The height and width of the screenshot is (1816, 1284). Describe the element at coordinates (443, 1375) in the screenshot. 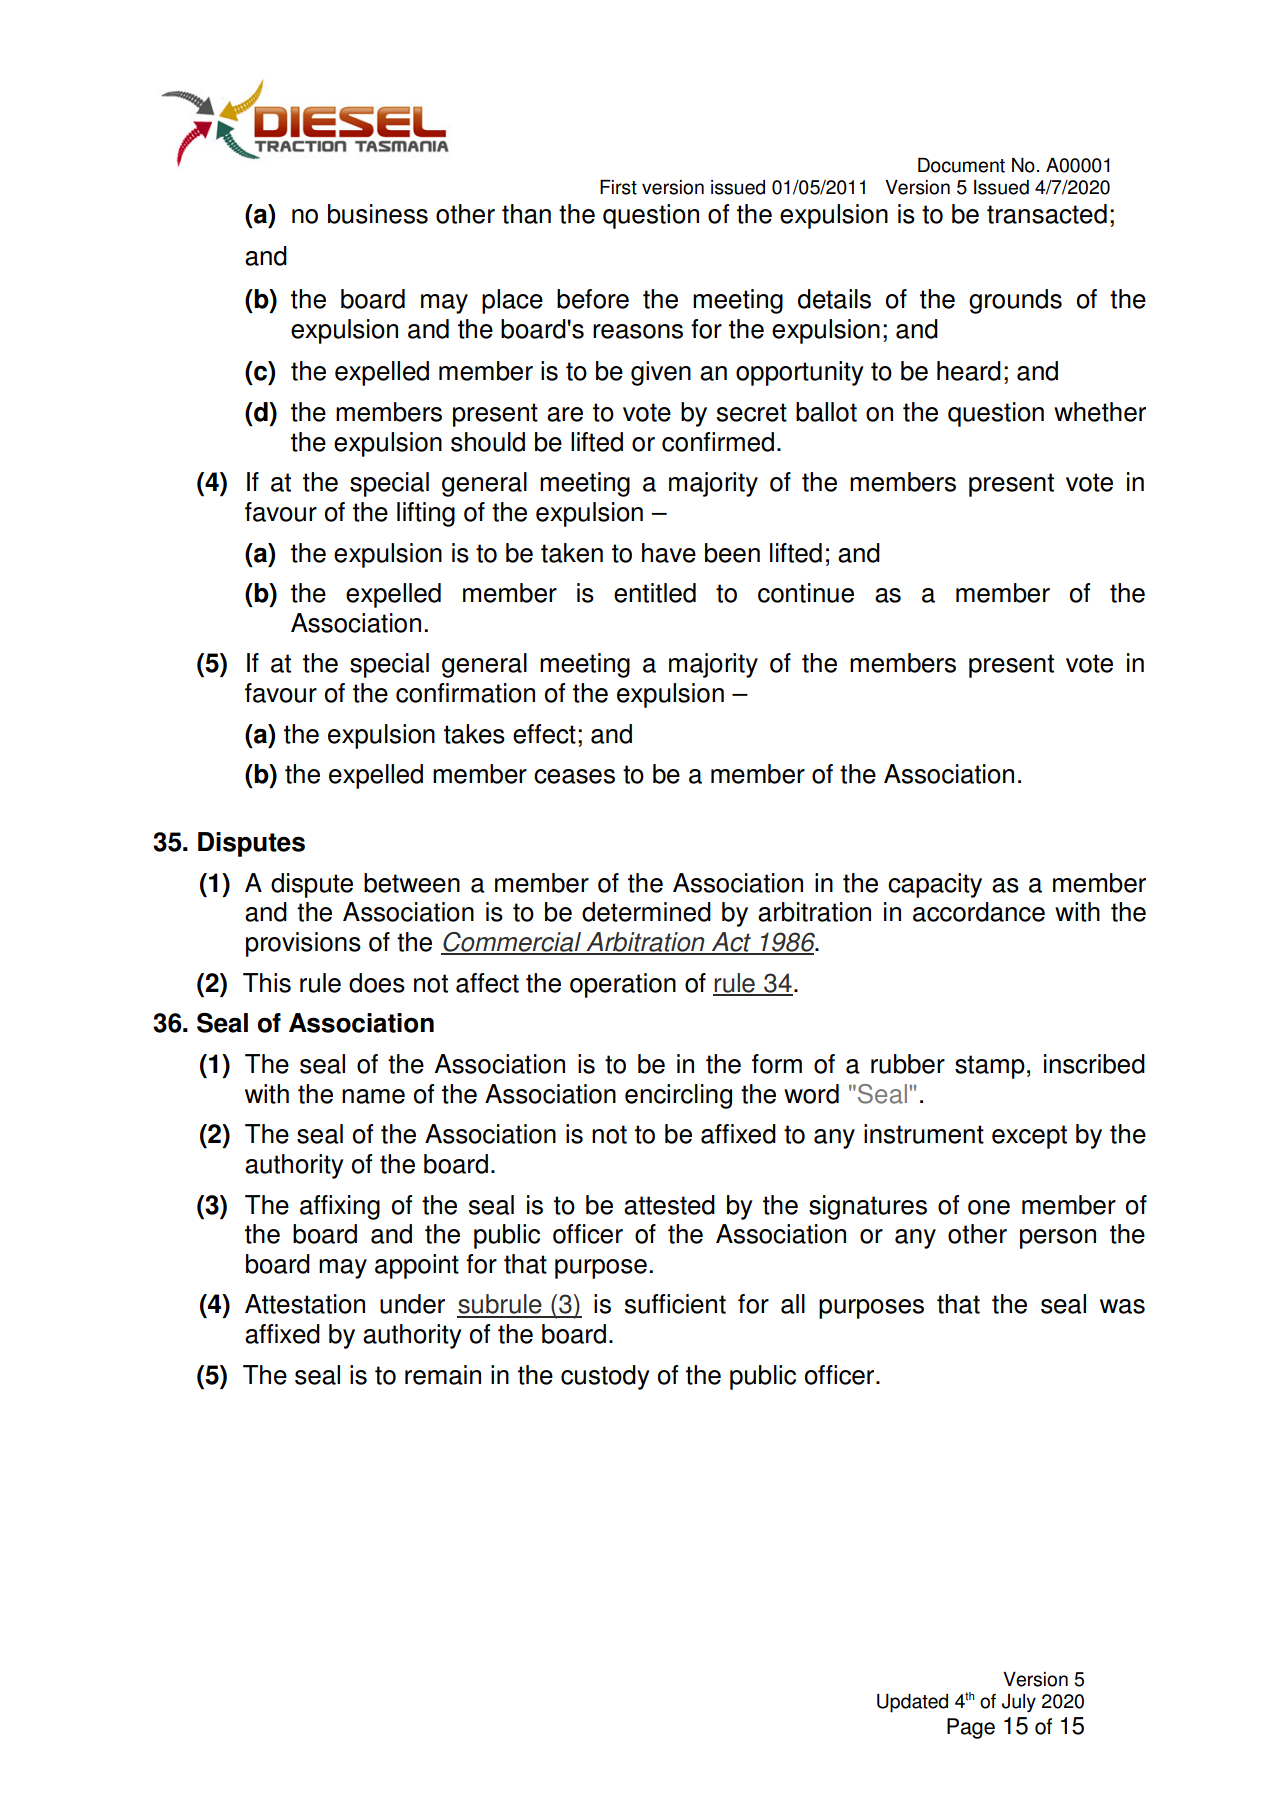

I see `remain` at that location.
